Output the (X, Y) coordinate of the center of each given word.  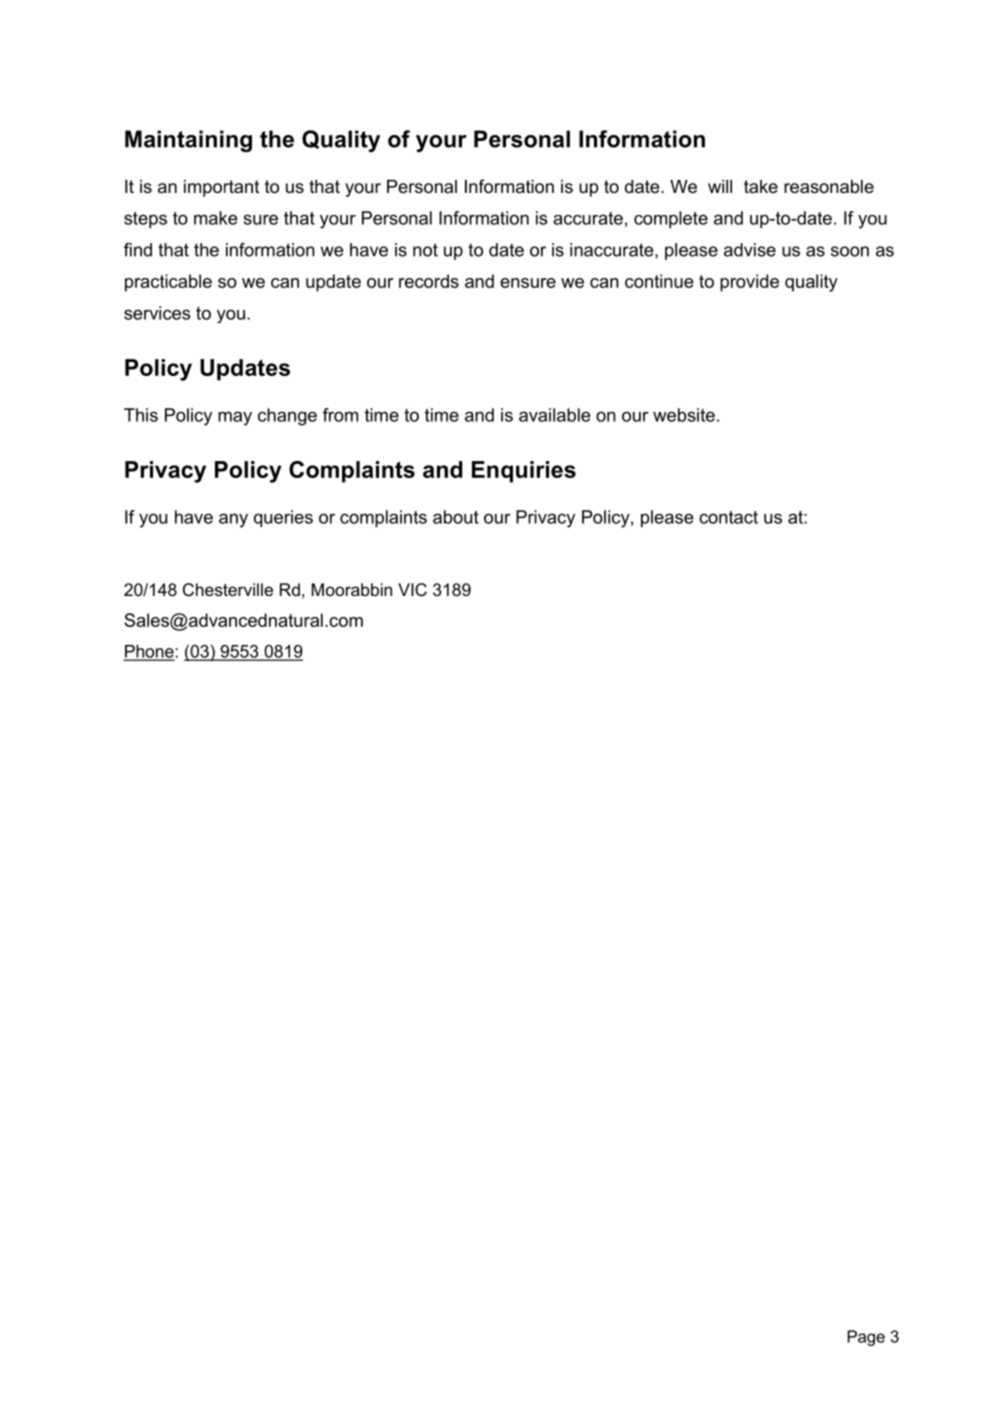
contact (728, 517)
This (141, 415)
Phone (149, 652)
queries (283, 518)
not (425, 250)
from (340, 415)
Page (866, 1338)
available (555, 415)
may (235, 418)
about (456, 517)
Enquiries (524, 472)
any (233, 520)
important (221, 188)
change (287, 417)
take (761, 186)
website (684, 415)
